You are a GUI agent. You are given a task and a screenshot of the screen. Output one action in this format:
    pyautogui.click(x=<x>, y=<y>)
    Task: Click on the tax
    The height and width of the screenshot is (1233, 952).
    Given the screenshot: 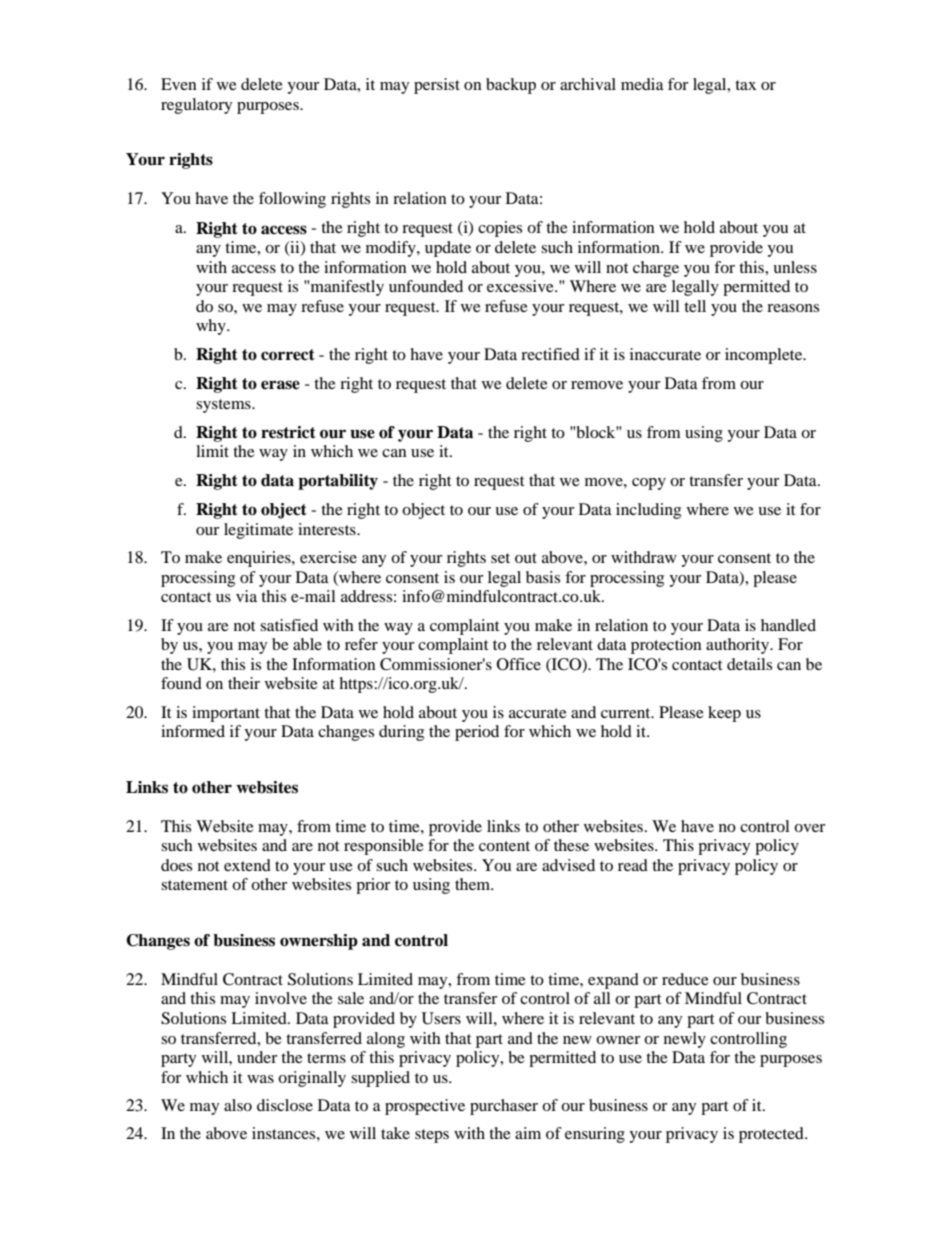 What is the action you would take?
    pyautogui.click(x=745, y=85)
